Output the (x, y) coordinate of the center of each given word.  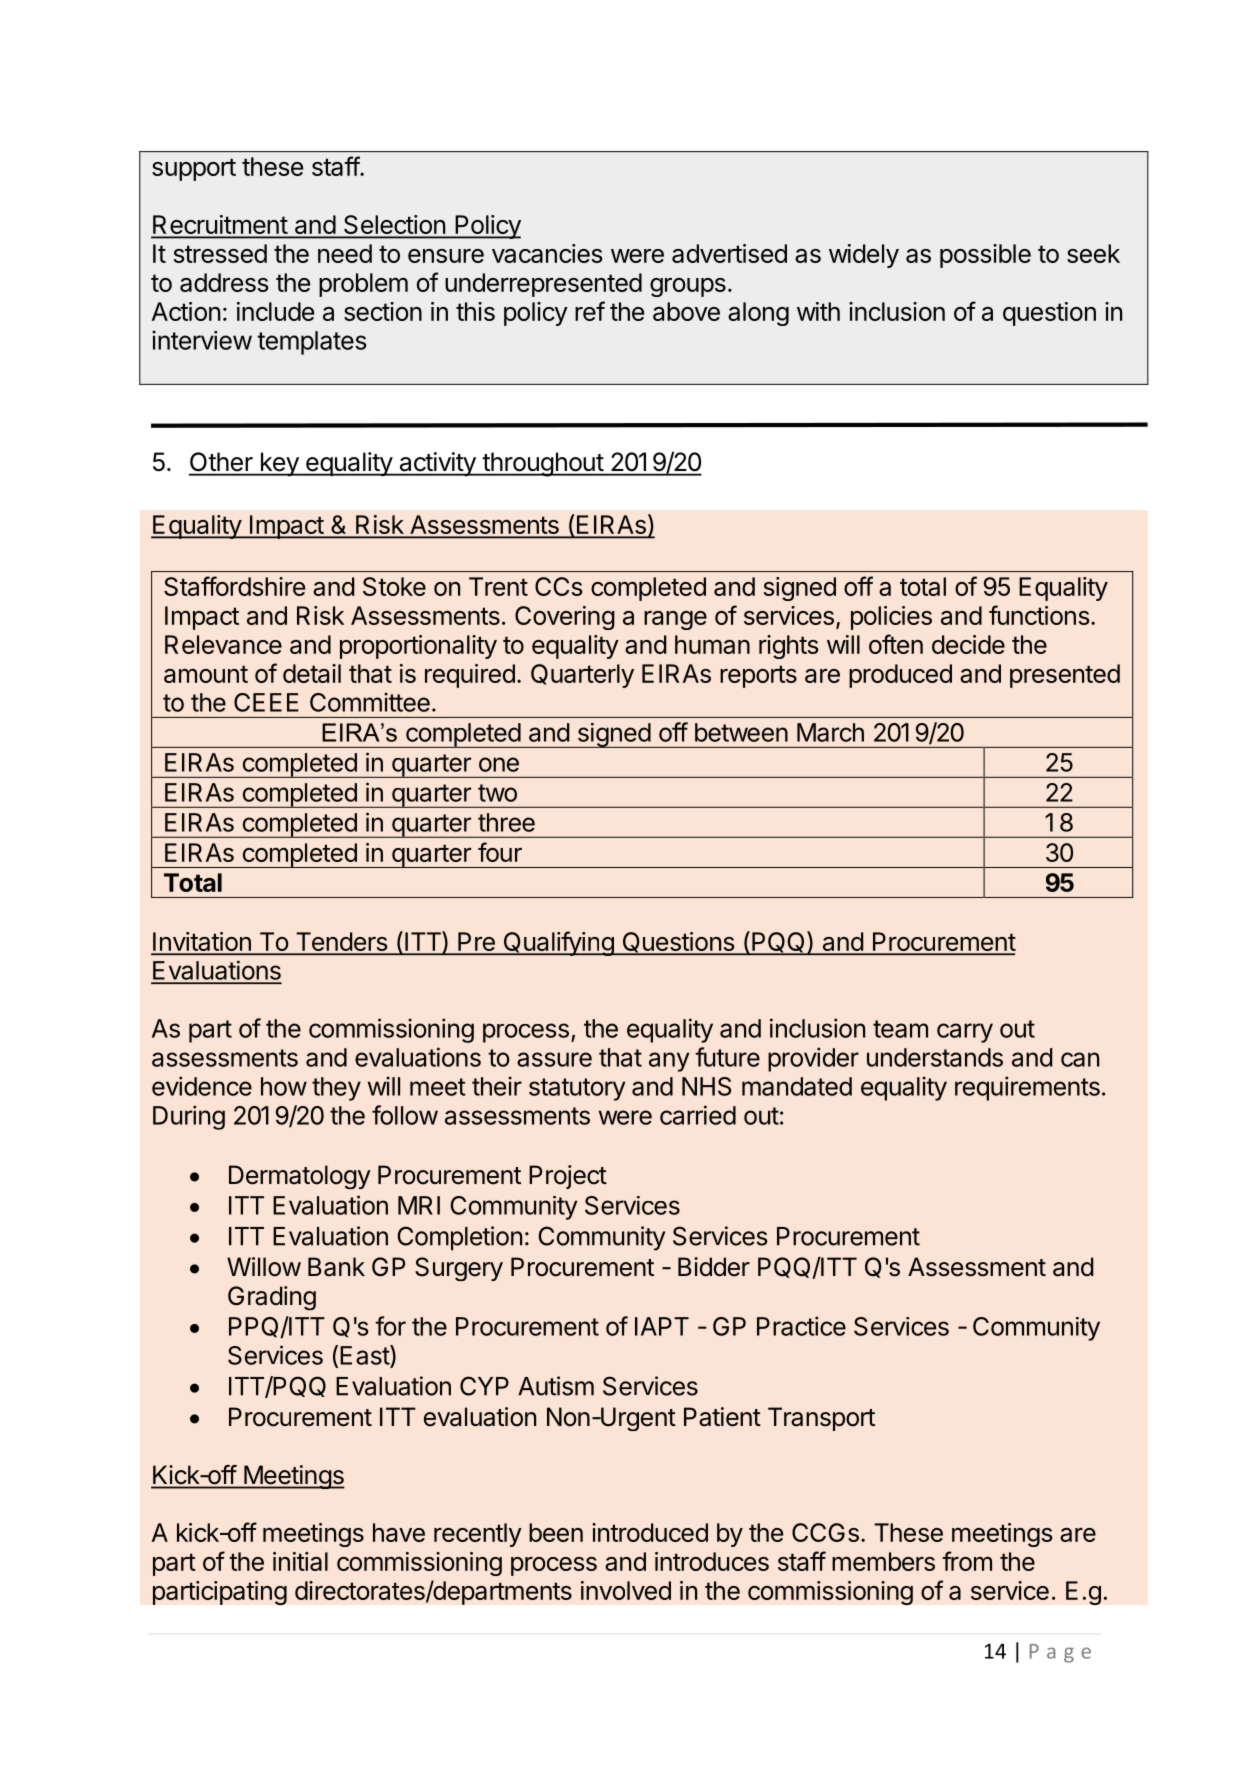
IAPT (662, 1326)
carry (965, 1033)
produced (900, 676)
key (279, 464)
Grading (272, 1298)
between (741, 732)
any (669, 1062)
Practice (801, 1326)
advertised (729, 253)
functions (1039, 615)
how (284, 1086)
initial (300, 1561)
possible (985, 256)
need (345, 253)
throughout (542, 464)
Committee (370, 702)
